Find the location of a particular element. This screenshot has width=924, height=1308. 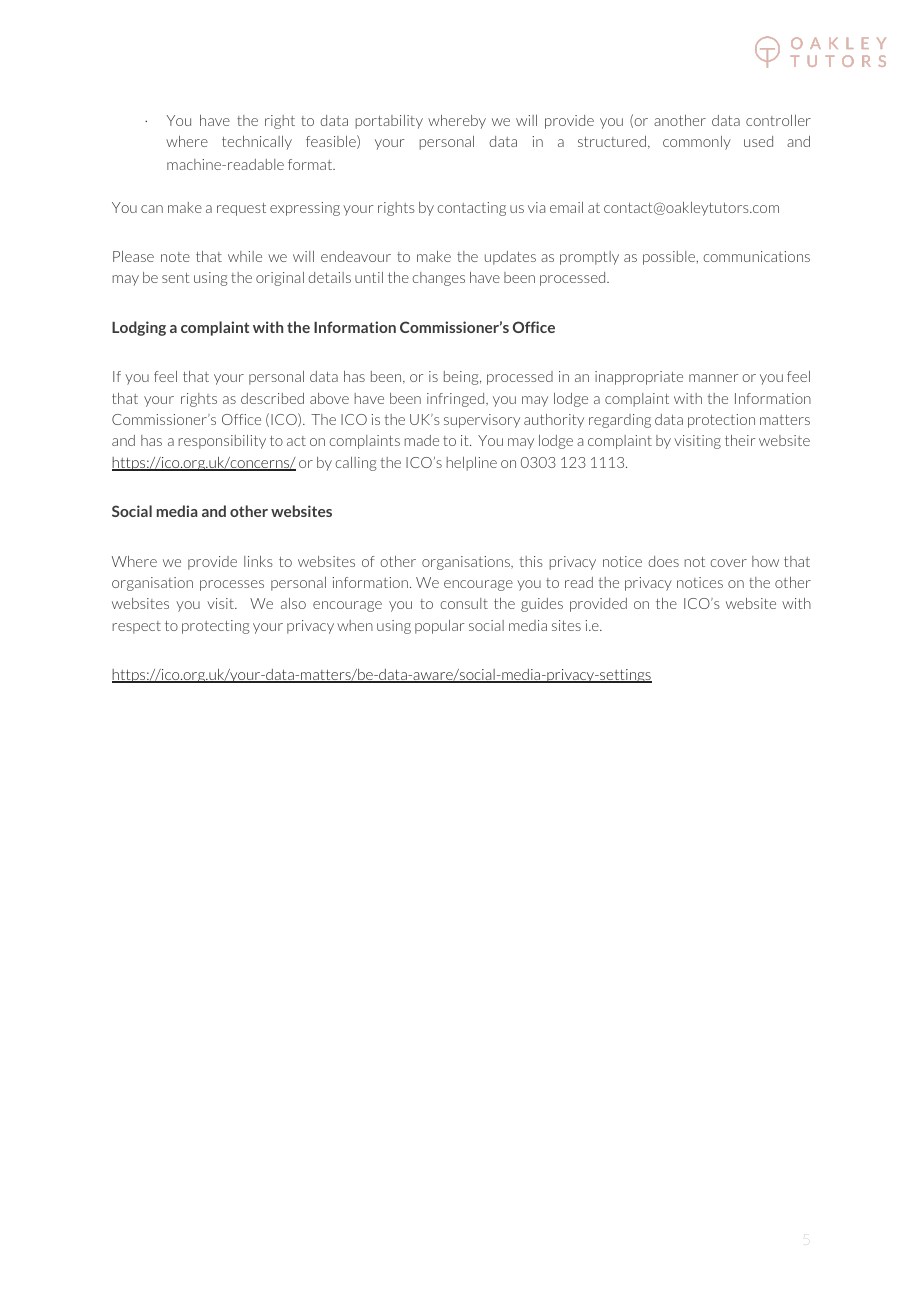

responsibility is located at coordinates (222, 442).
